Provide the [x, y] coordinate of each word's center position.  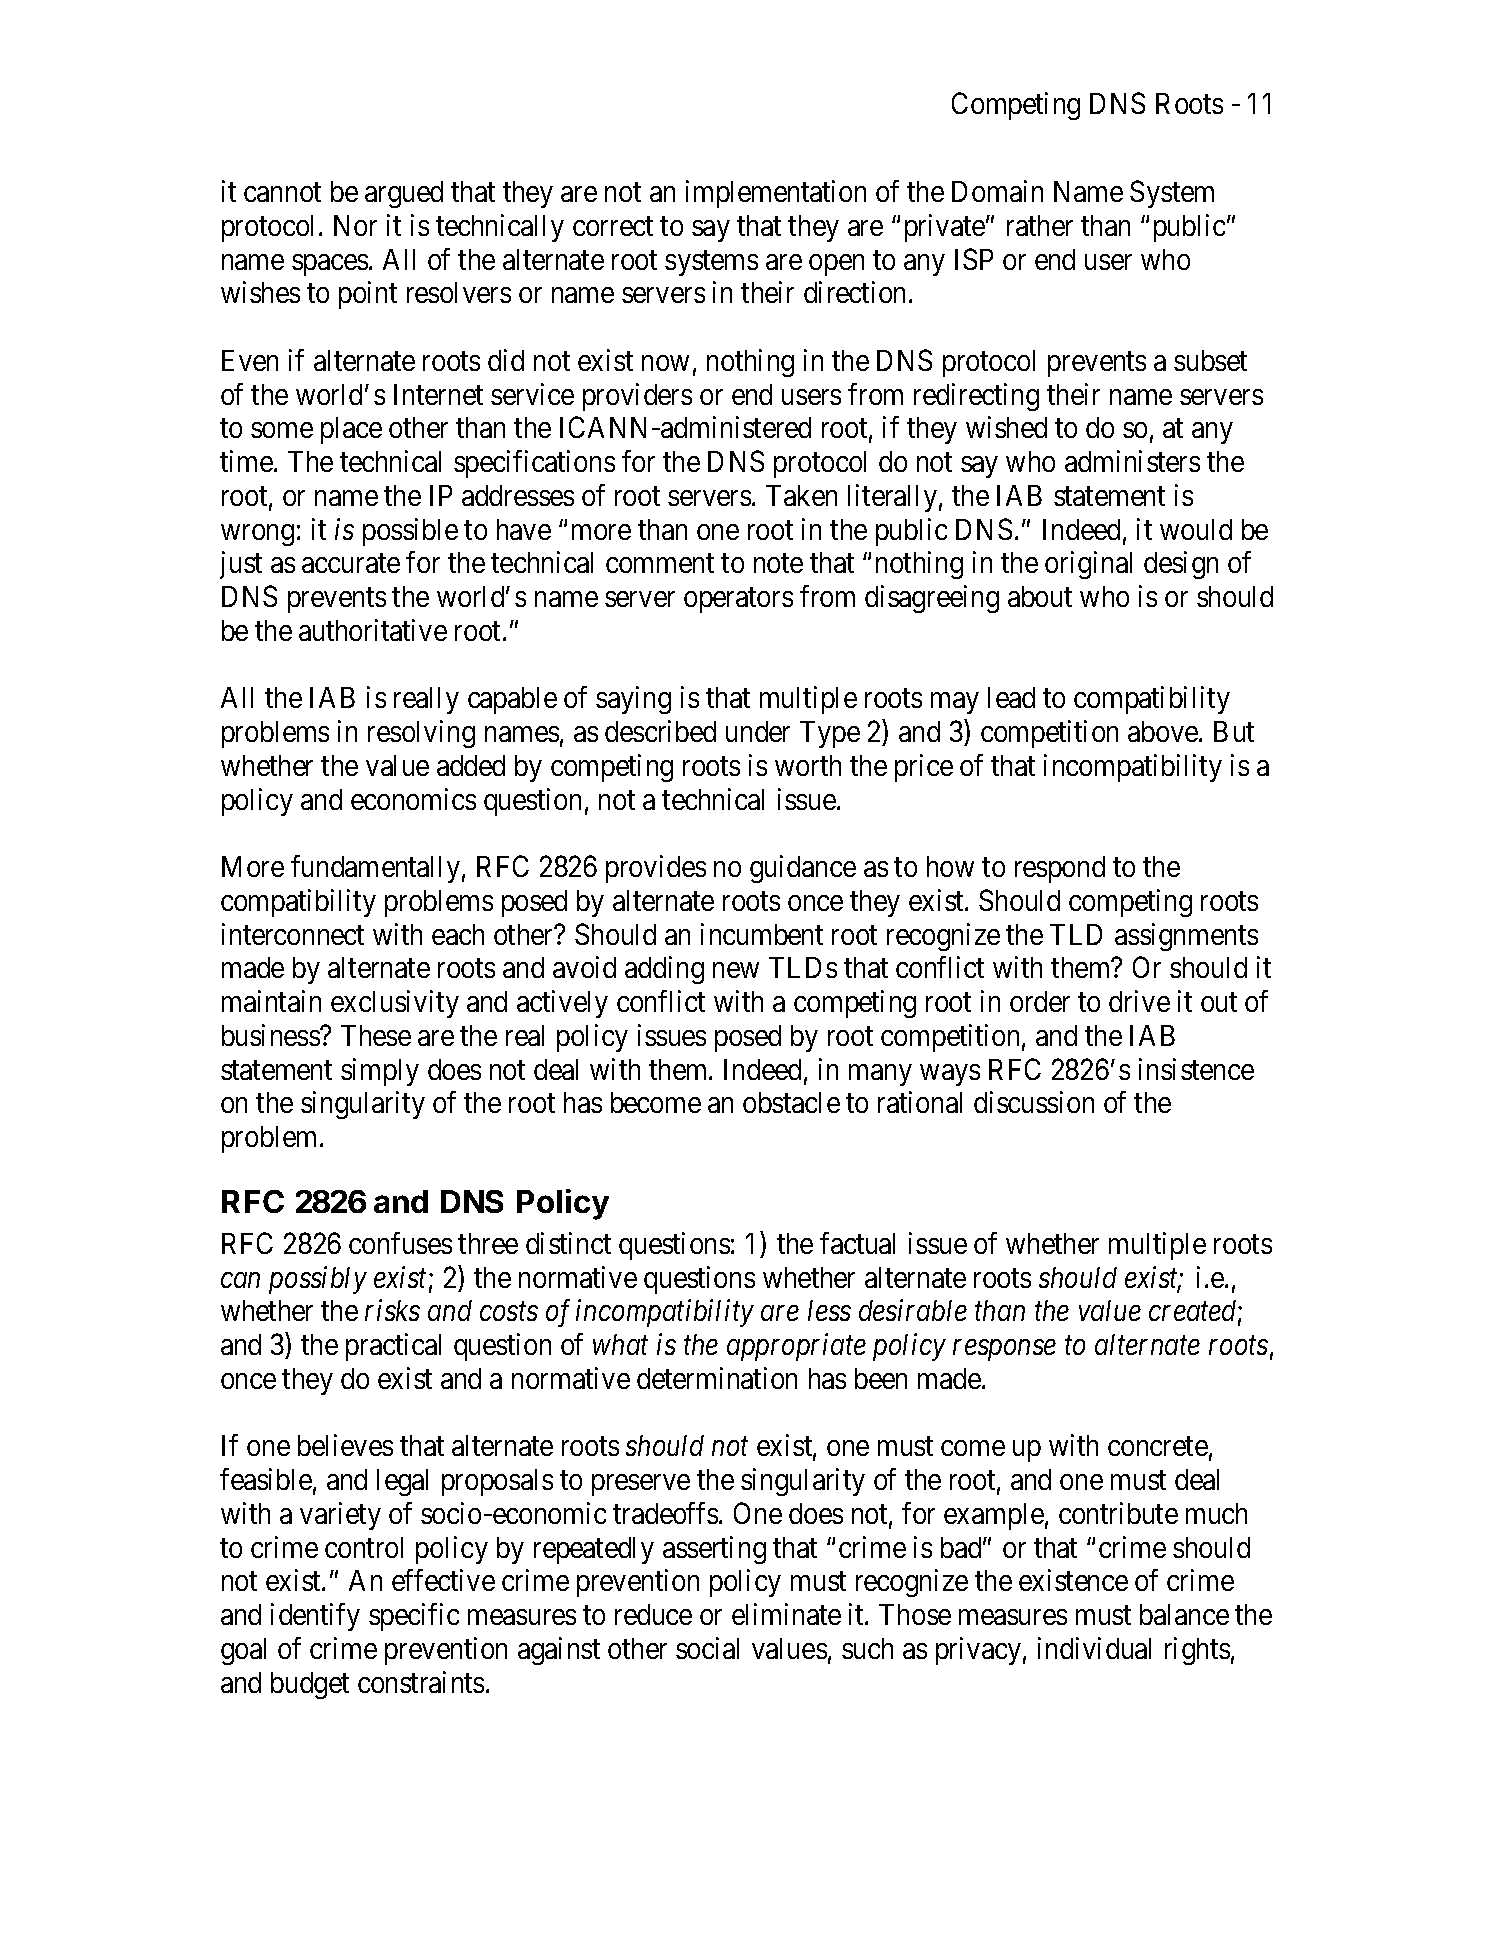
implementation [776, 194]
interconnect [293, 934]
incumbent [762, 934]
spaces [330, 265]
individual [1094, 1648]
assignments [1186, 937]
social [707, 1648]
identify [315, 1617]
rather [1040, 225]
